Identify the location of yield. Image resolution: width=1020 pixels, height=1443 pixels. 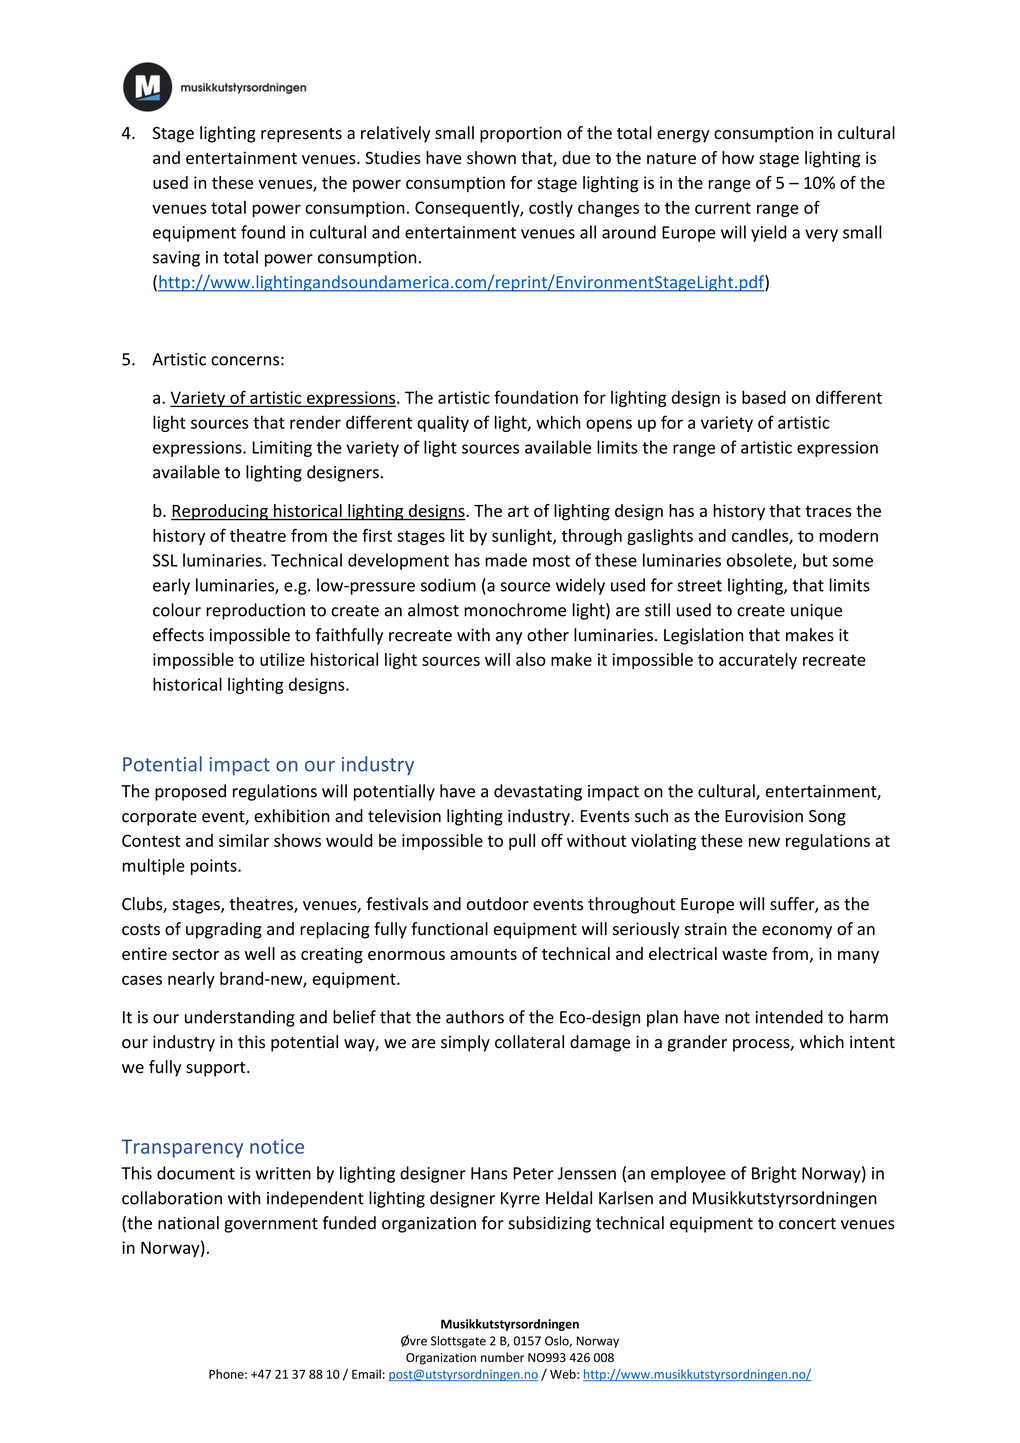
(769, 233).
